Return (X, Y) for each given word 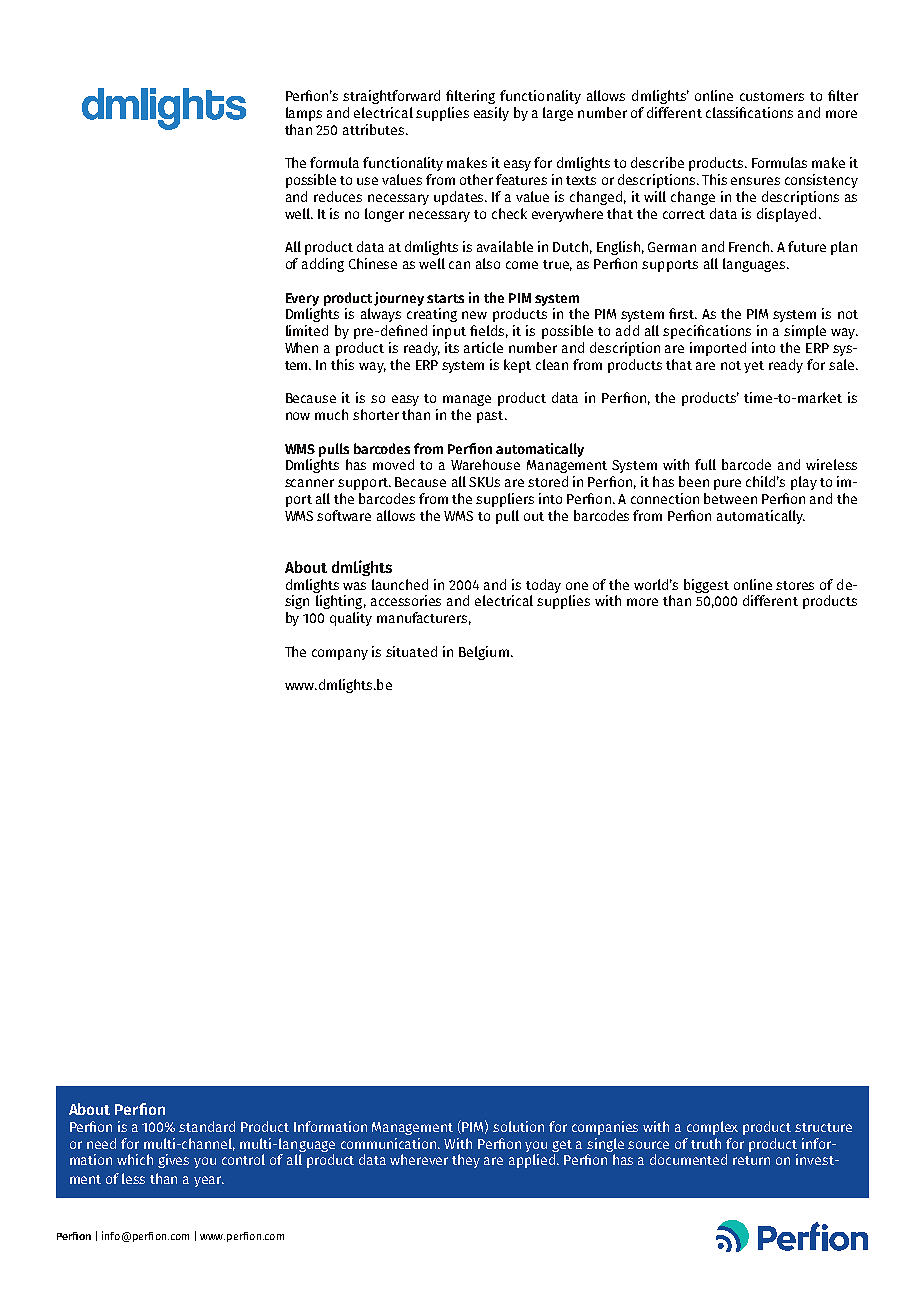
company (340, 654)
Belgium (484, 653)
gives (173, 1161)
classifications (749, 112)
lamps (304, 114)
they (466, 1161)
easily (491, 114)
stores (795, 585)
